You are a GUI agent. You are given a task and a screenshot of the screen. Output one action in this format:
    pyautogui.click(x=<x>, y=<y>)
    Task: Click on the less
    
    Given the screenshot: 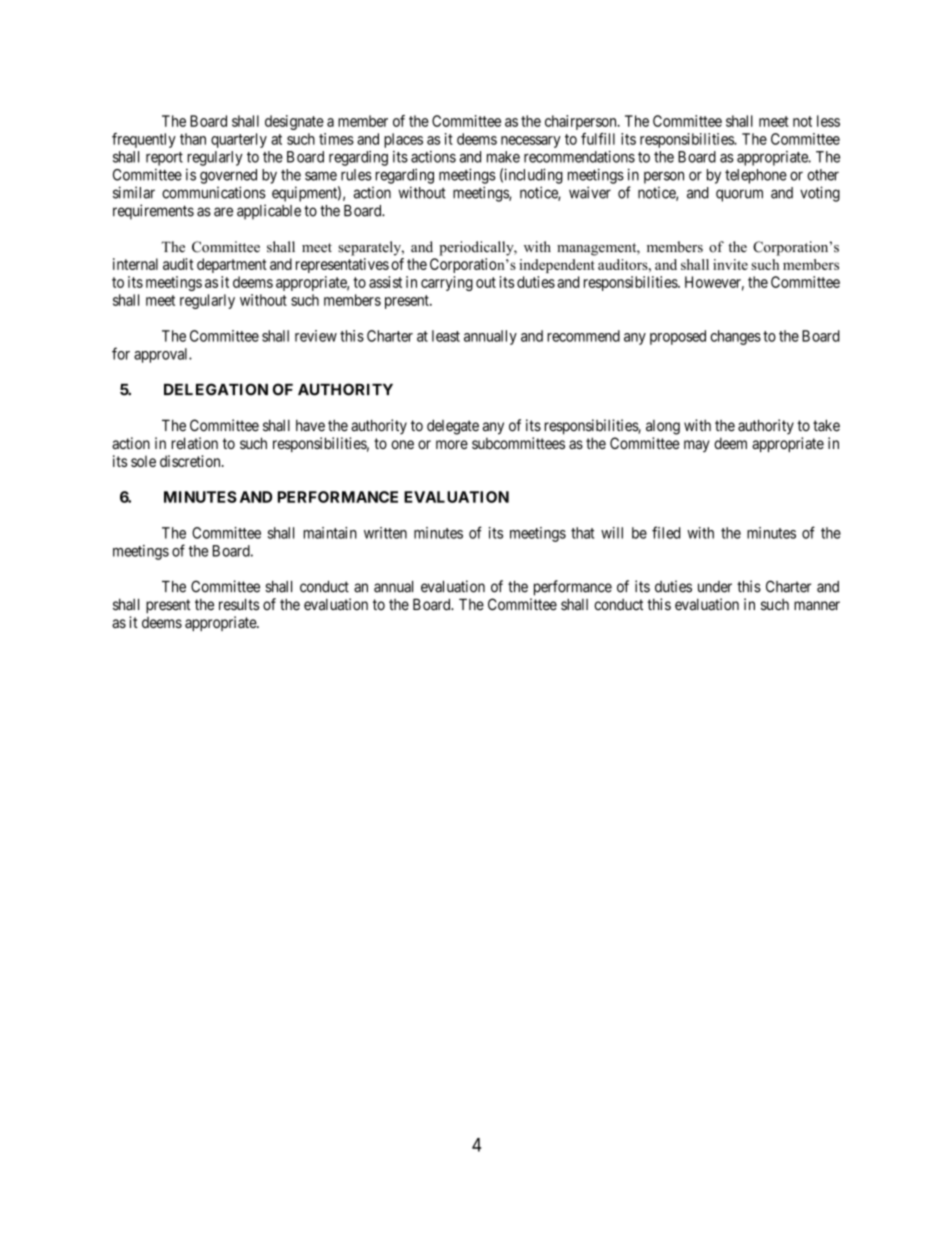 What is the action you would take?
    pyautogui.click(x=828, y=121)
